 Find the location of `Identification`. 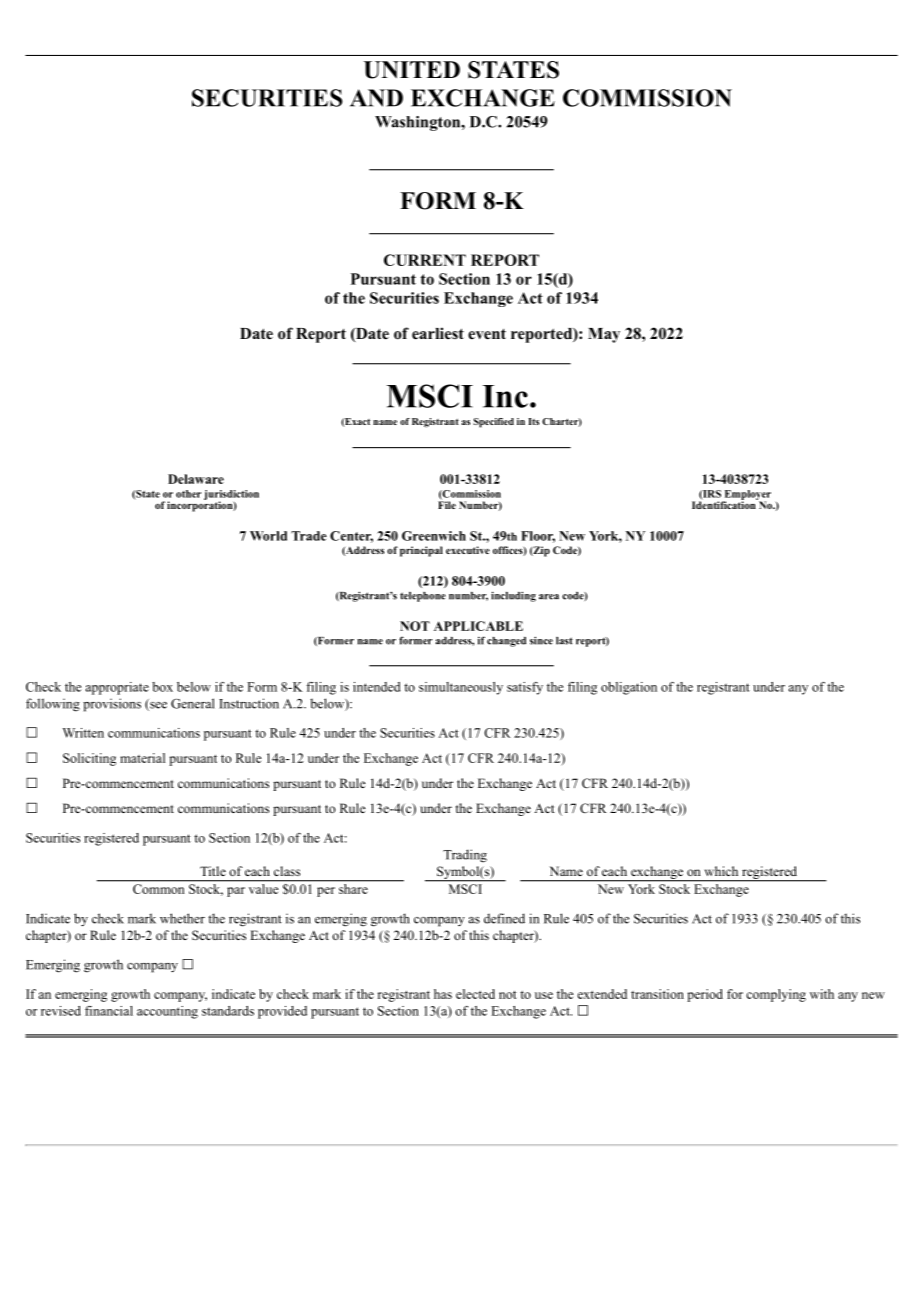

Identification is located at coordinates (725, 504).
